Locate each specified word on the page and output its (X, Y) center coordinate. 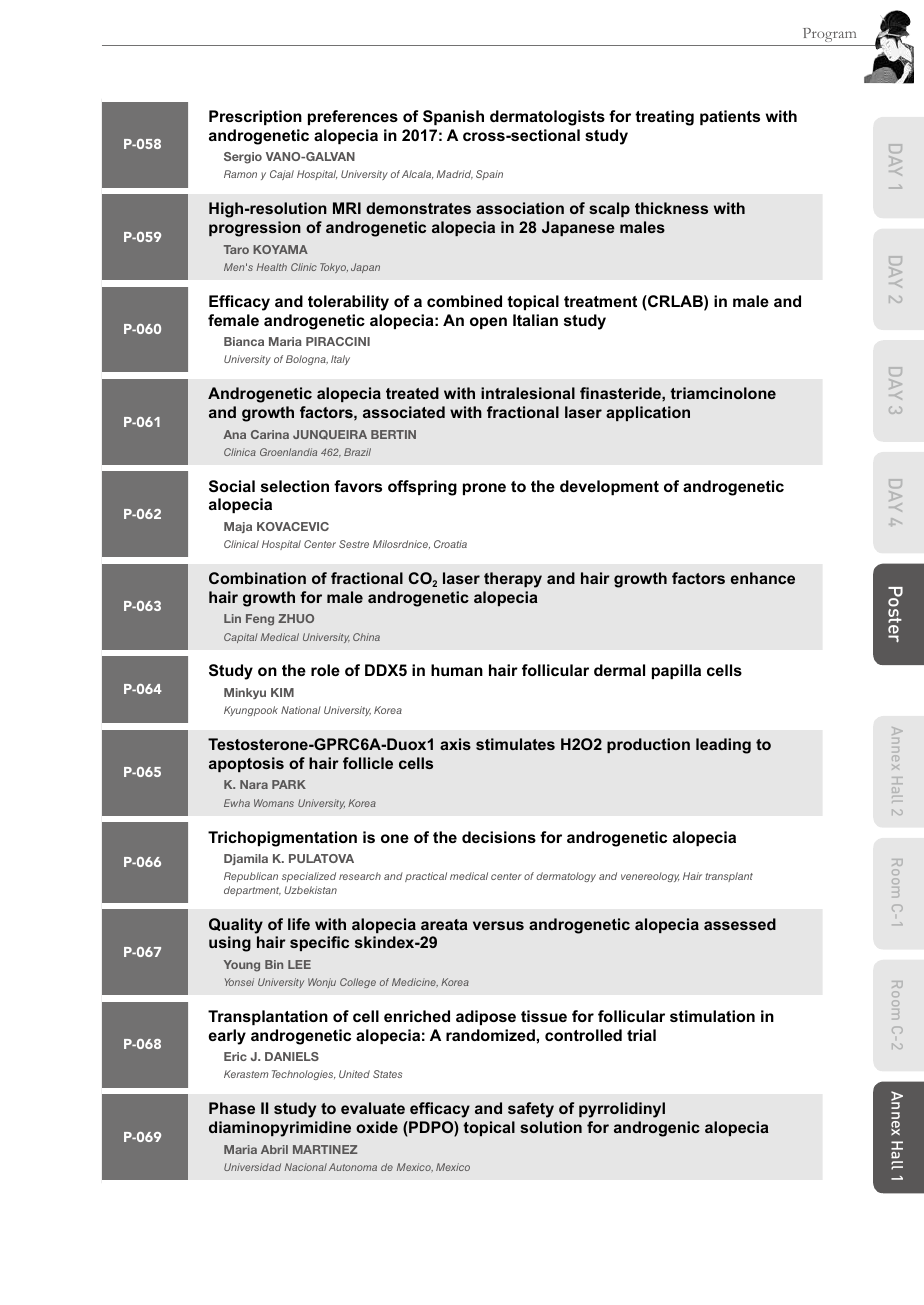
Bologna (307, 360)
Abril (274, 1149)
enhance (763, 578)
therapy (513, 580)
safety (531, 1110)
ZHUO (296, 618)
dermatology (566, 877)
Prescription (255, 117)
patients (730, 117)
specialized (309, 877)
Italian (535, 320)
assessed (740, 924)
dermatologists (547, 118)
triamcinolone (723, 393)
